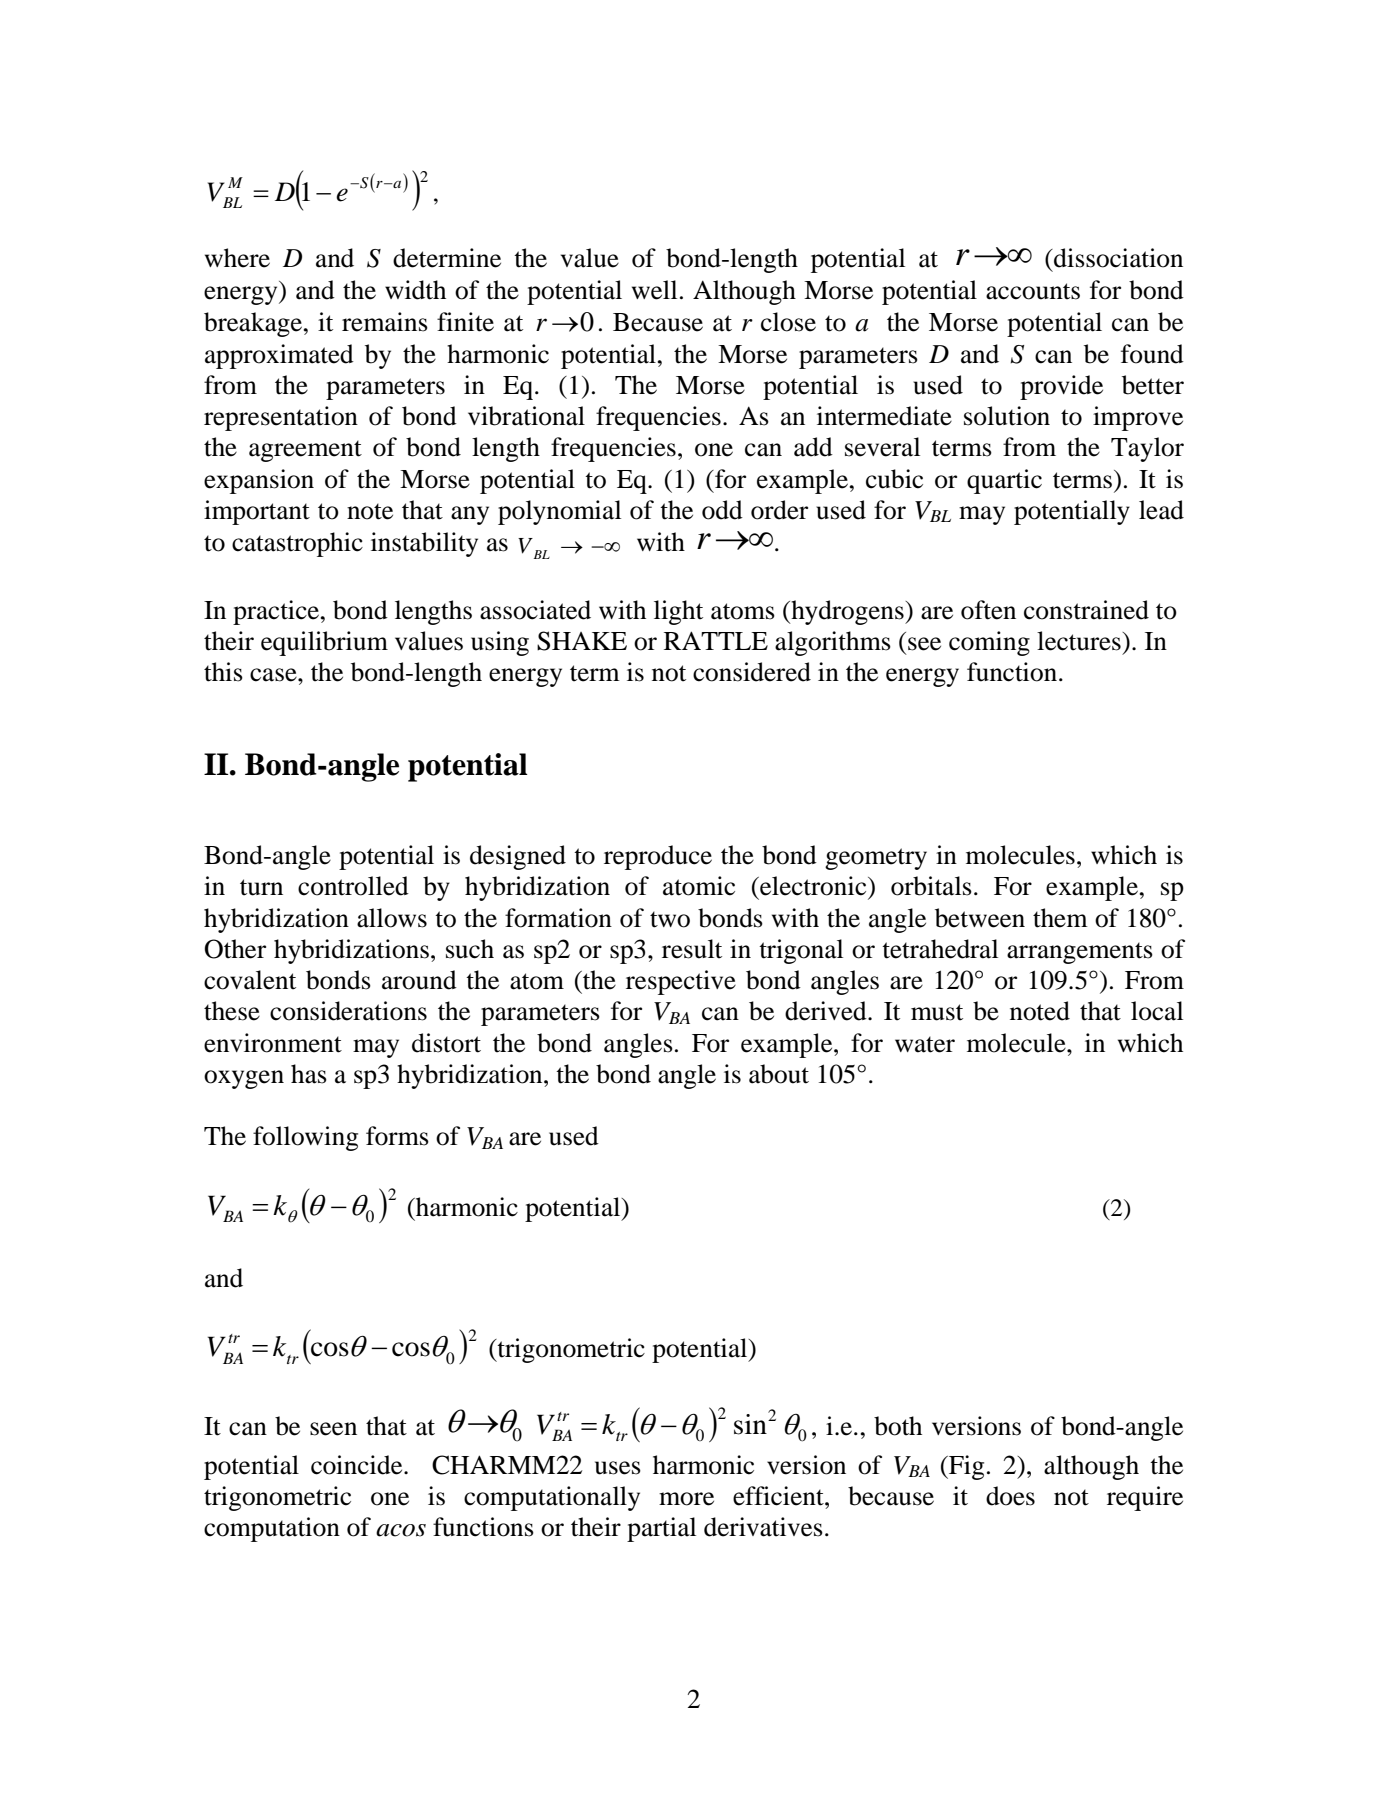 This screenshot has height=1796, width=1388. What do you see at coordinates (385, 322) in the screenshot?
I see `remains` at bounding box center [385, 322].
